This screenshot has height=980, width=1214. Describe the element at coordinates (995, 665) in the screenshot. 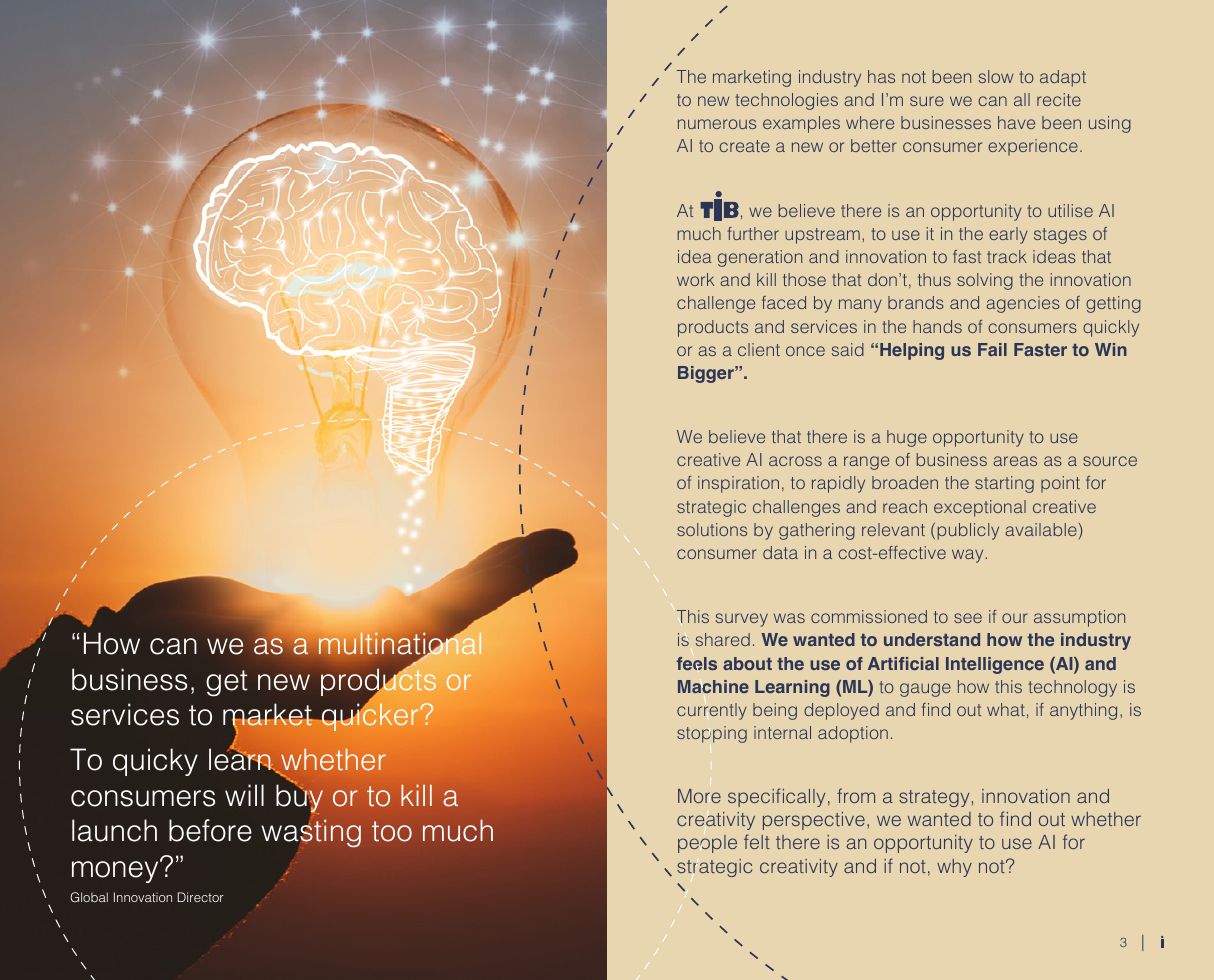

I see `Intelligence` at that location.
